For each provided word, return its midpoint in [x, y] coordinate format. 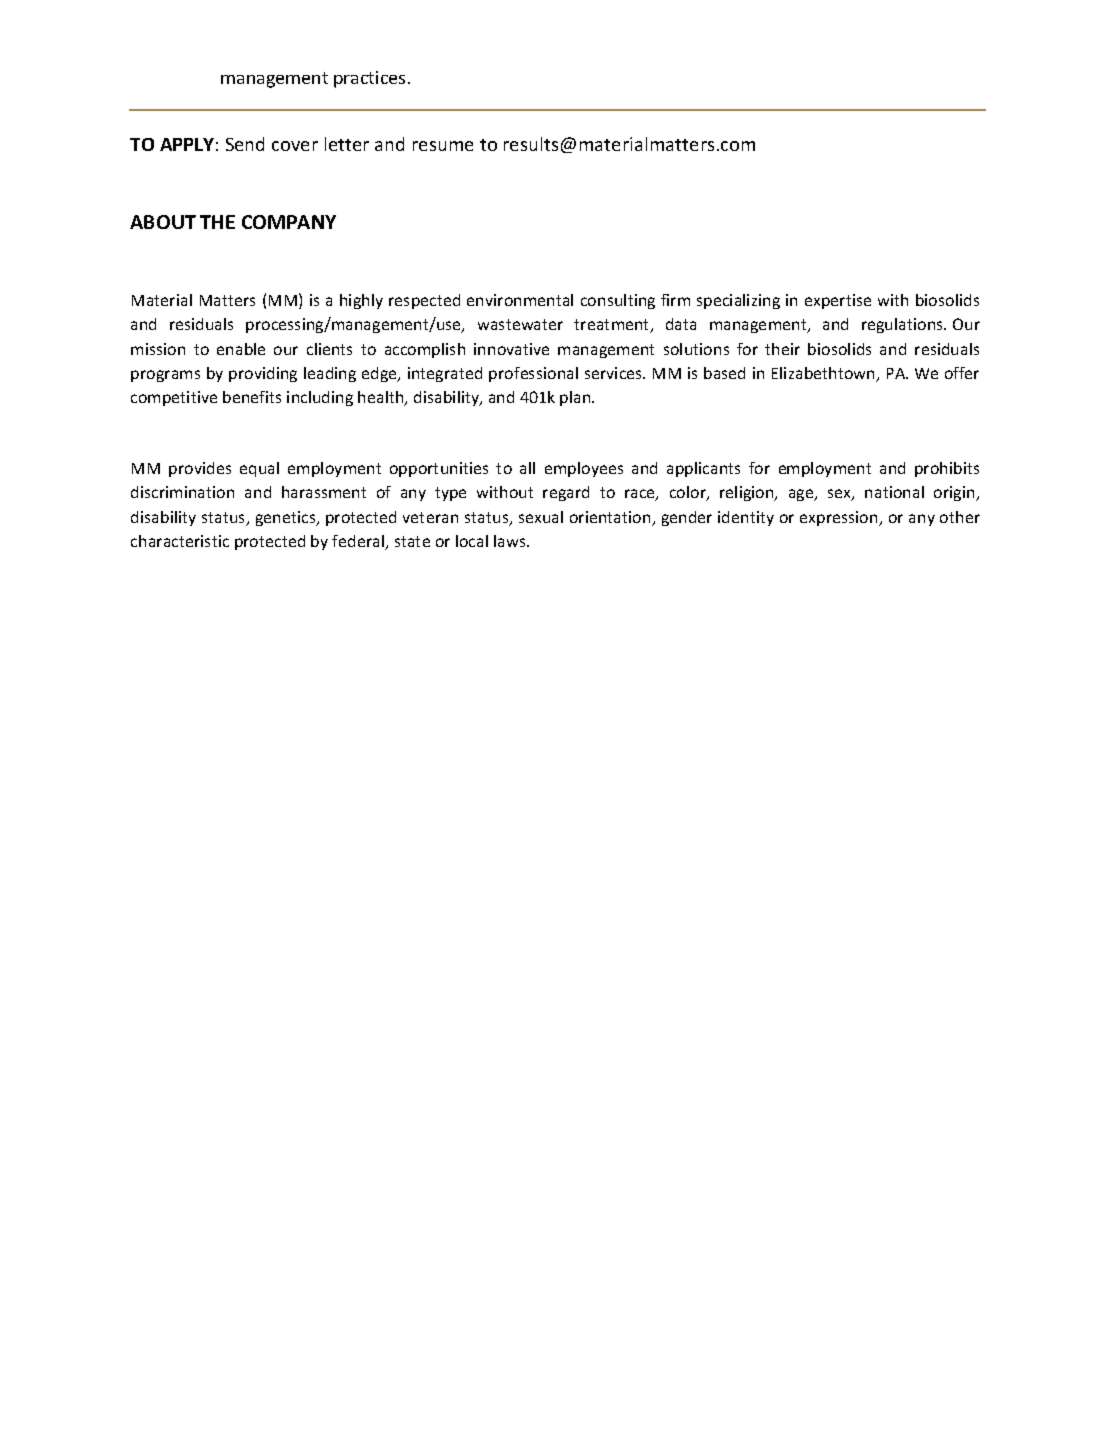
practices [369, 79]
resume [443, 146]
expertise [838, 301]
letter [347, 144]
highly [361, 301]
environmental [520, 300]
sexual [541, 517]
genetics [287, 518]
